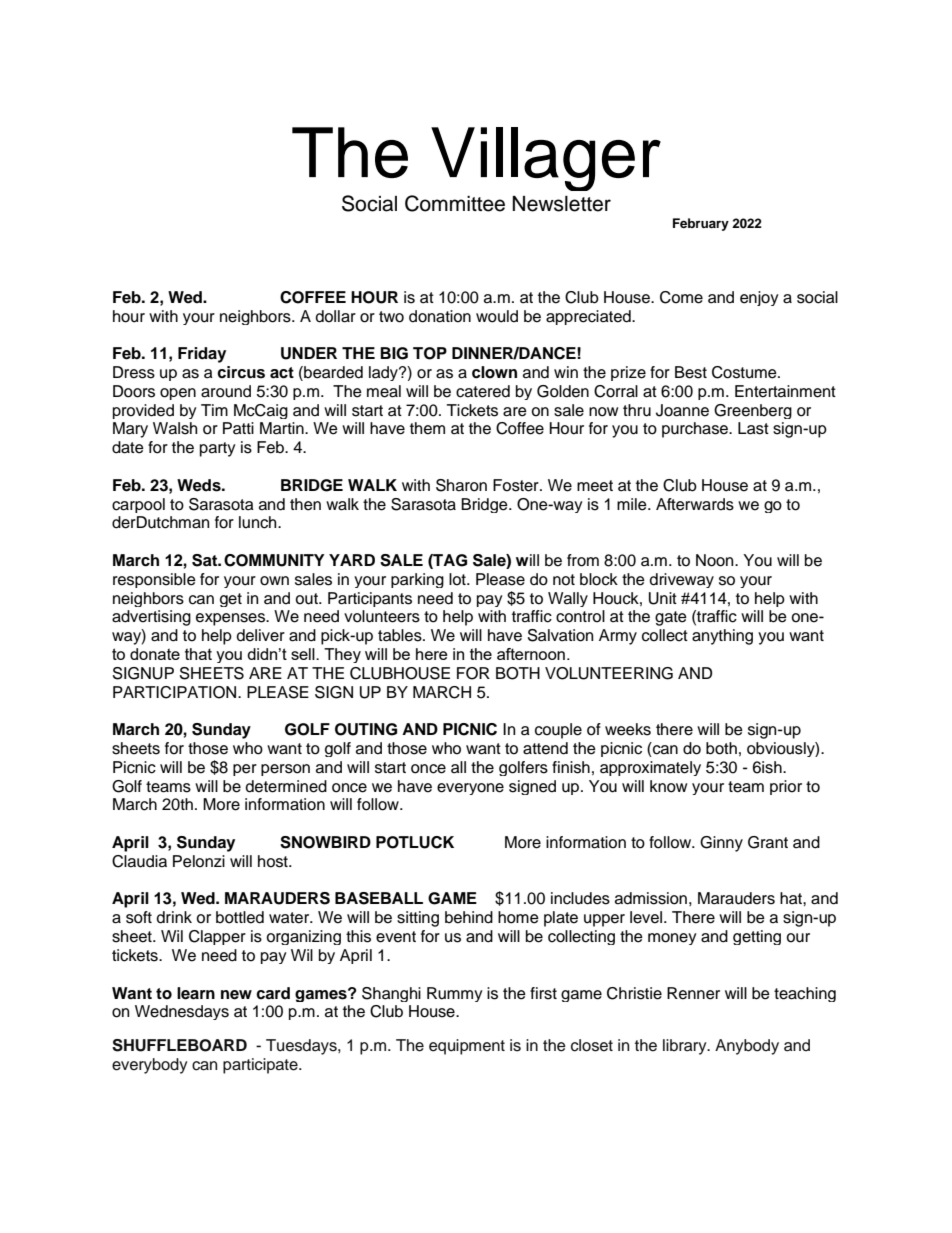 The width and height of the page is (952, 1233). What do you see at coordinates (182, 1012) in the page?
I see `Wednesdays` at bounding box center [182, 1012].
